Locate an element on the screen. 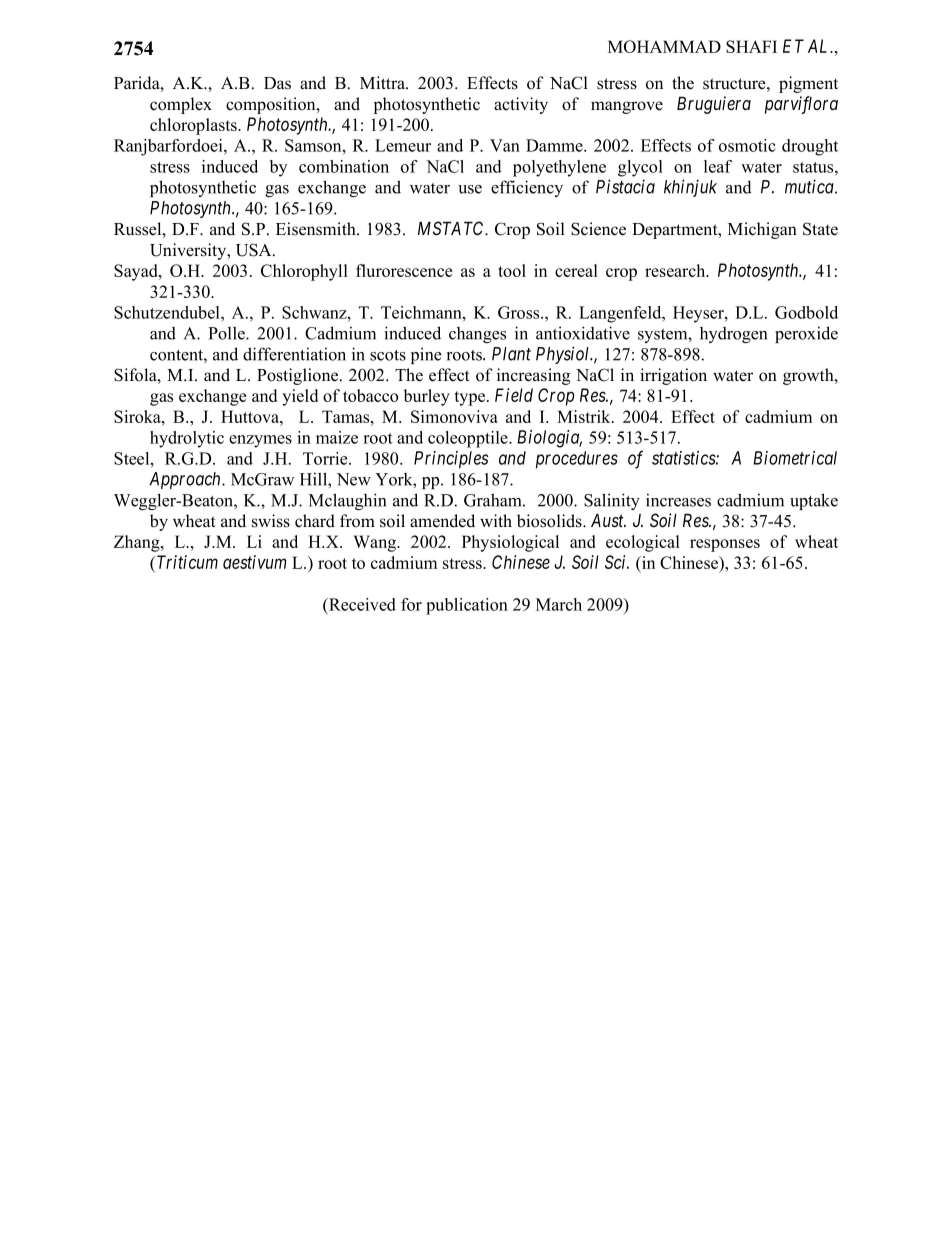 The image size is (952, 1233). differentiation is located at coordinates (294, 354).
